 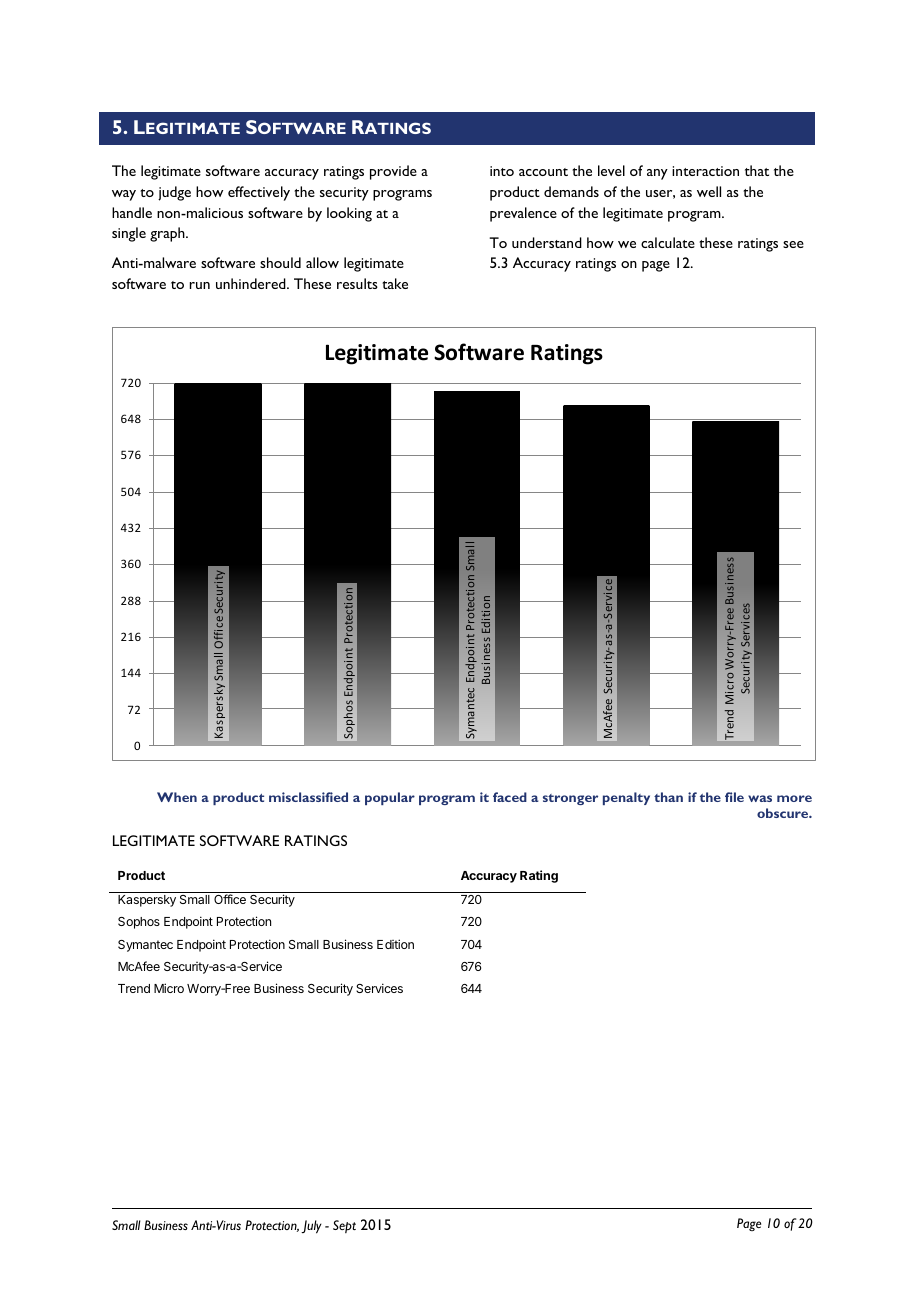 What do you see at coordinates (177, 797) in the page?
I see `When` at bounding box center [177, 797].
